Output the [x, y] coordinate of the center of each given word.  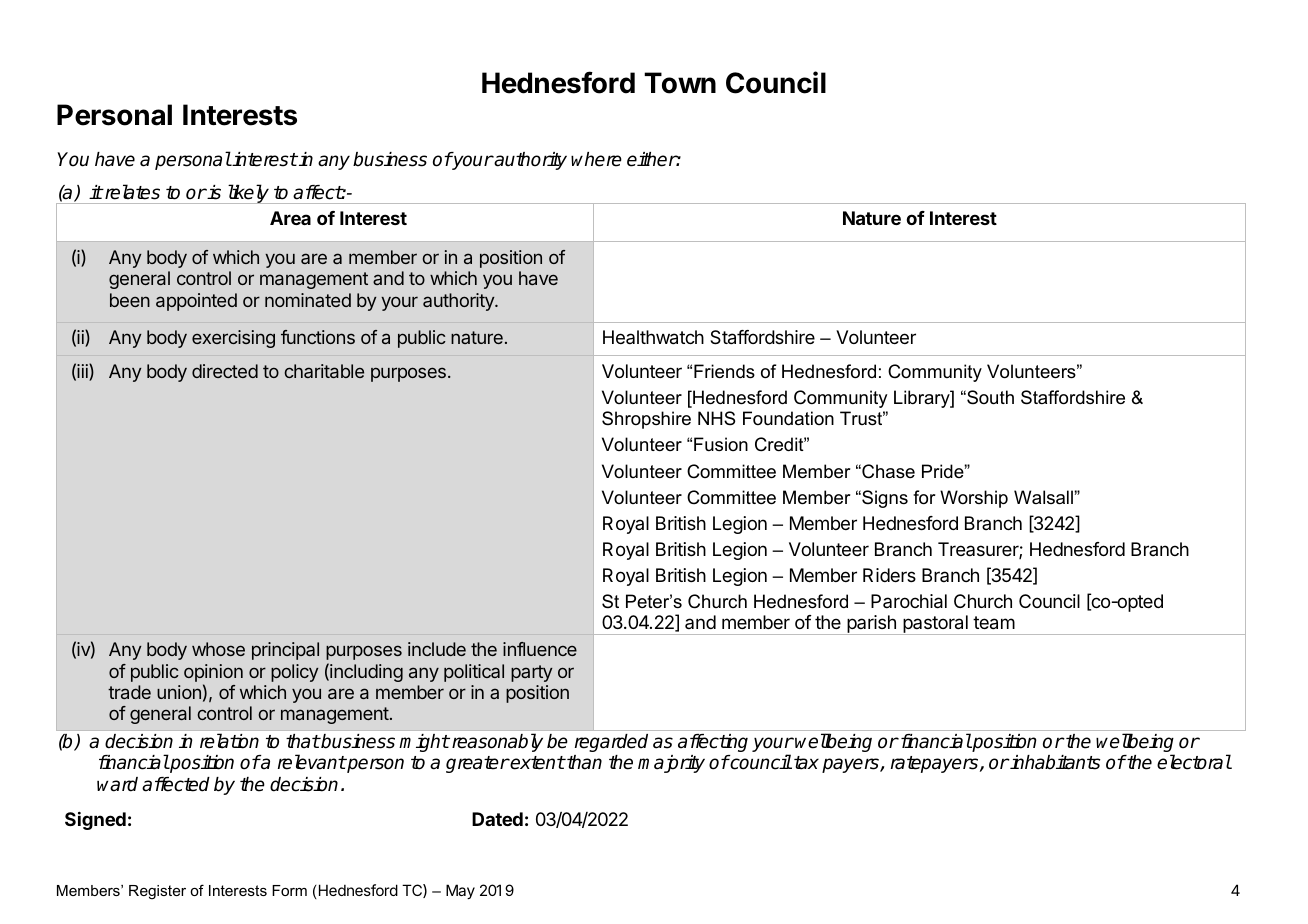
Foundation [788, 418]
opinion [213, 673]
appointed [196, 302]
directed [225, 371]
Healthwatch [653, 337]
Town [680, 83]
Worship [974, 499]
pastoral [935, 625]
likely [248, 194]
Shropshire [646, 420]
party [532, 673]
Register [157, 892]
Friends [724, 371]
